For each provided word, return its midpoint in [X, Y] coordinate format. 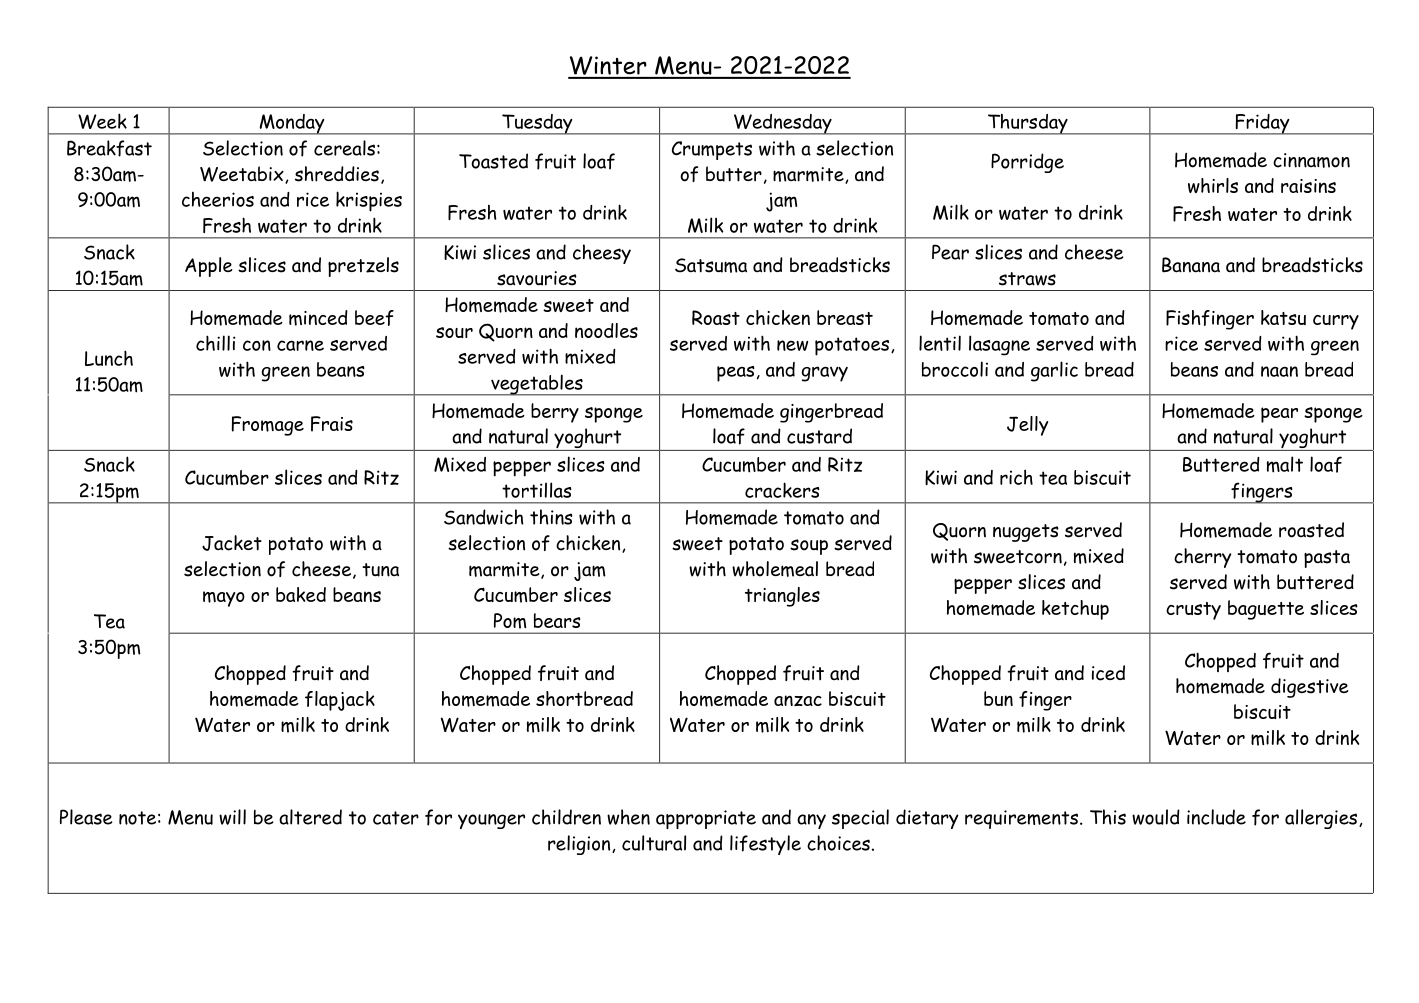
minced [318, 318]
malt [1285, 464]
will [232, 817]
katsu [1283, 317]
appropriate [706, 819]
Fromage [268, 426]
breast [845, 317]
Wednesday [782, 124]
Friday [1262, 124]
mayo [224, 599]
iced [1108, 673]
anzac [798, 700]
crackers [782, 490]
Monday [292, 124]
